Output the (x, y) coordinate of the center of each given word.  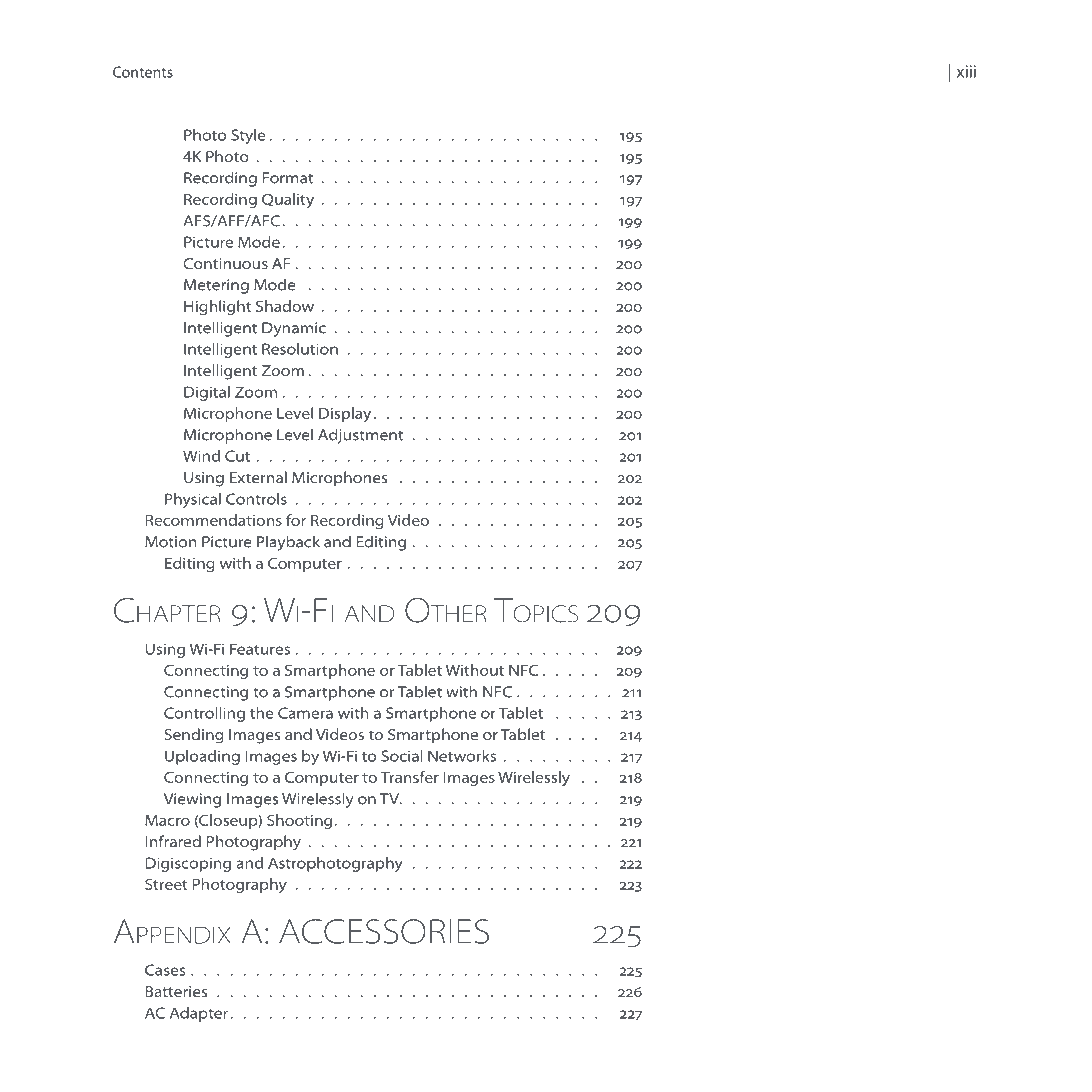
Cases (165, 970)
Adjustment (360, 436)
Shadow (285, 306)
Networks (462, 756)
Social (402, 756)
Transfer (409, 777)
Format (288, 178)
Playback (288, 543)
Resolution (300, 349)
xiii (966, 71)
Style (248, 136)
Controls (256, 499)
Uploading (202, 757)
